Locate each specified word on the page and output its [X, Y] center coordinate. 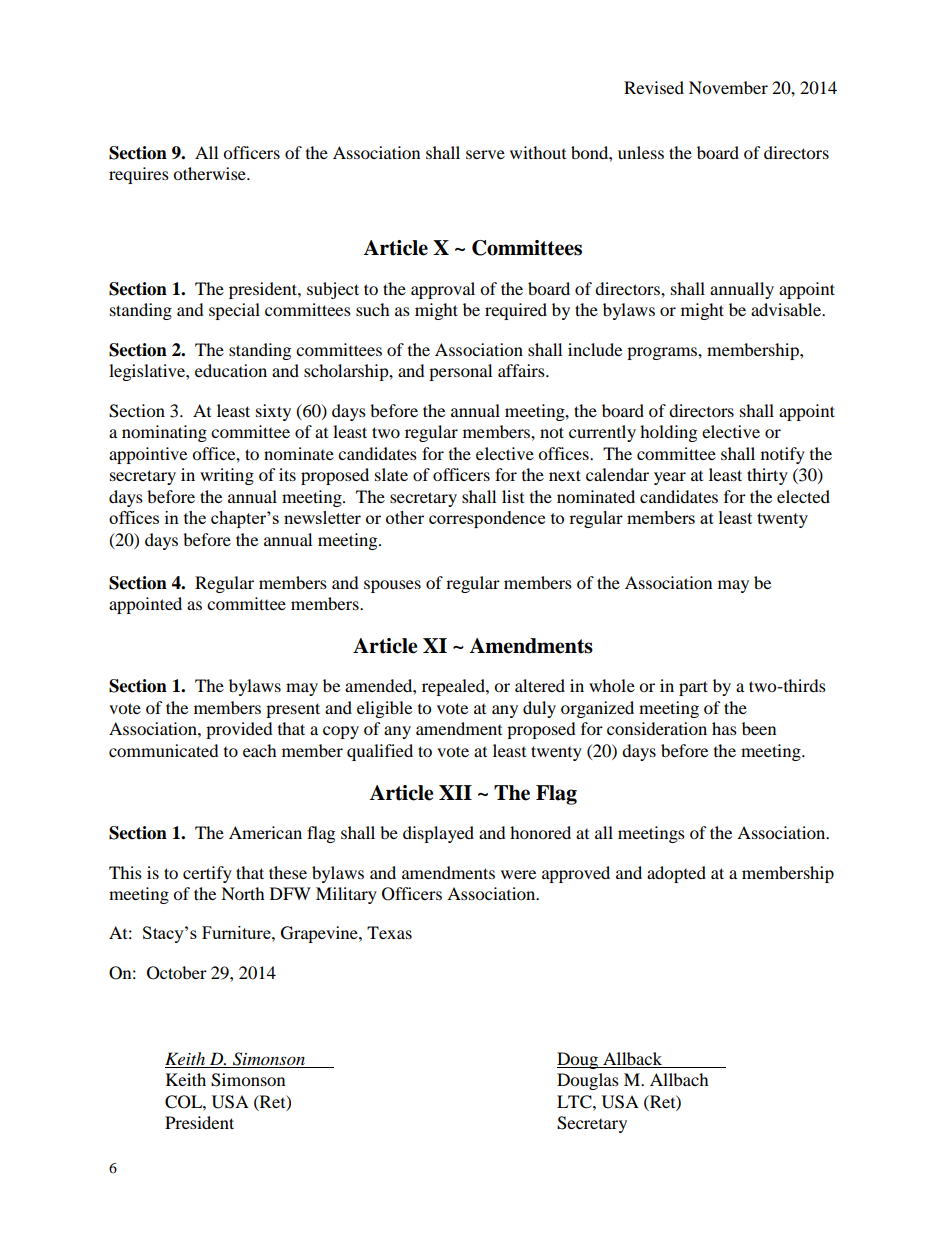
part [693, 688]
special [234, 311]
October [177, 973]
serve [485, 154]
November [728, 87]
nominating [164, 433]
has [724, 728]
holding [668, 433]
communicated [164, 750]
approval [443, 290]
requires [139, 175]
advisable [787, 309]
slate [391, 474]
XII [455, 792]
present [293, 710]
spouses [392, 586]
